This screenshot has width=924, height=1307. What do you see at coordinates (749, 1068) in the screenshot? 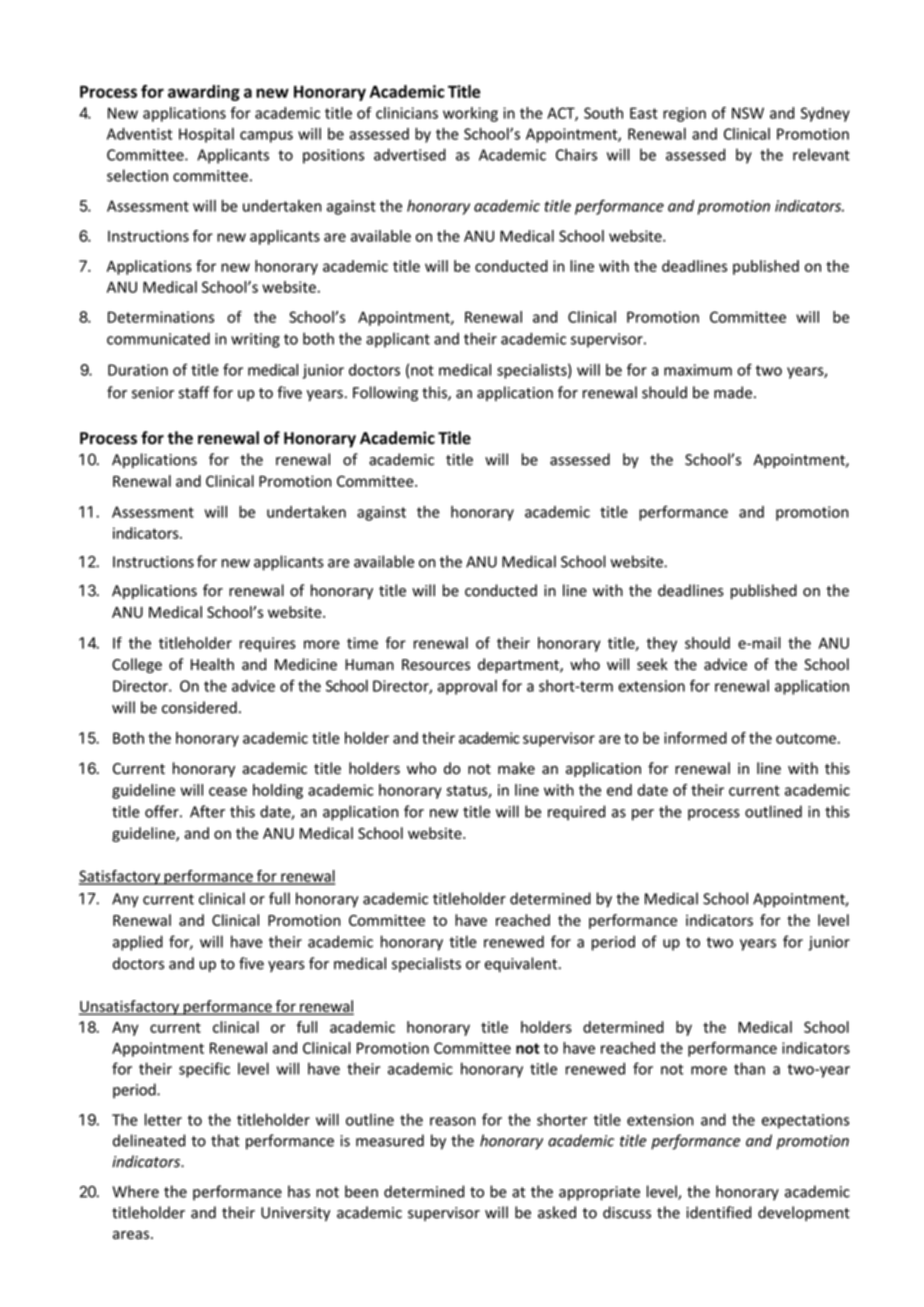
I see `than` at bounding box center [749, 1068].
